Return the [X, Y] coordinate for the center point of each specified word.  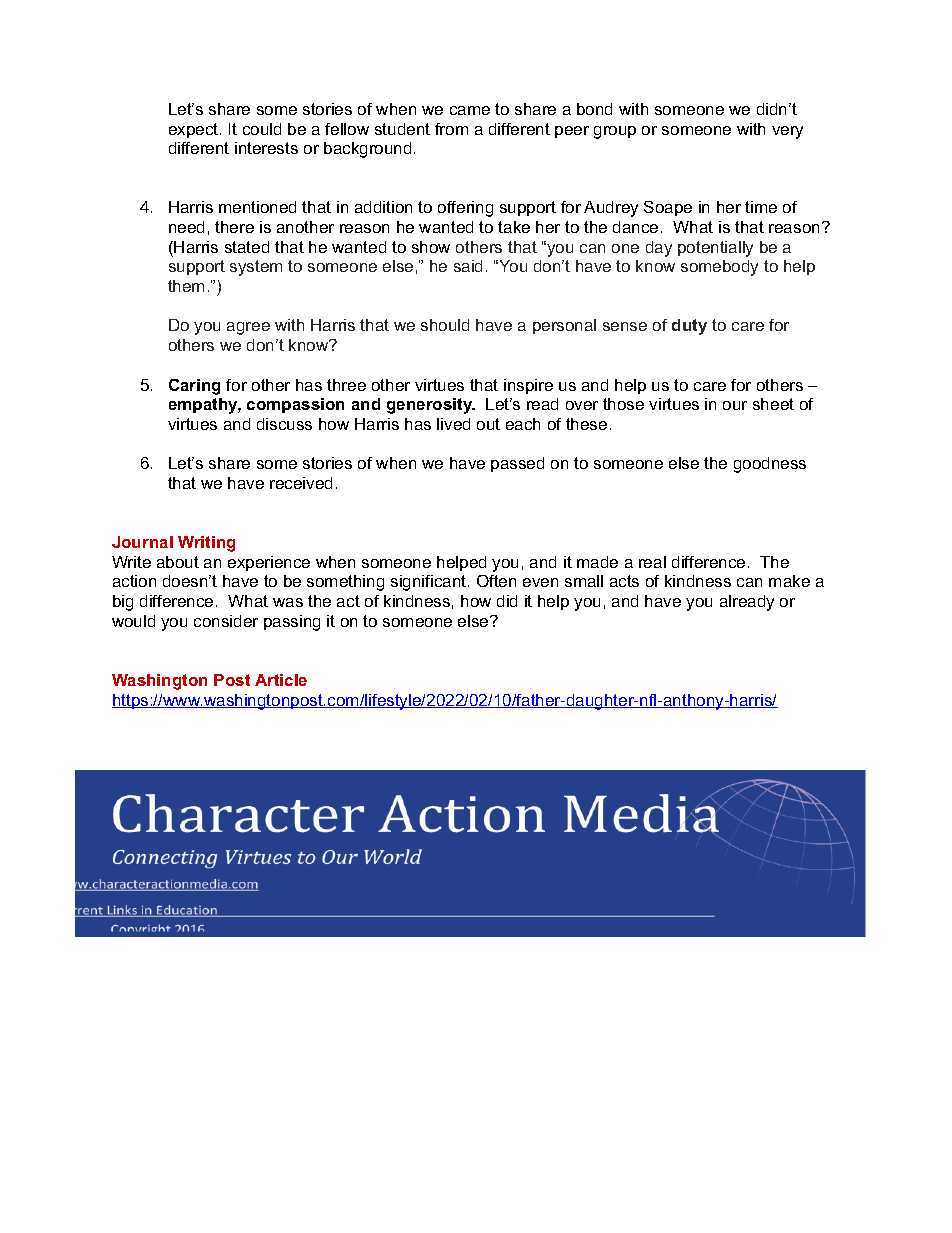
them [186, 286]
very [787, 132]
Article [281, 680]
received [301, 483]
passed [517, 464]
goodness [770, 465]
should [445, 325]
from [451, 129]
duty [689, 327]
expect [195, 130]
